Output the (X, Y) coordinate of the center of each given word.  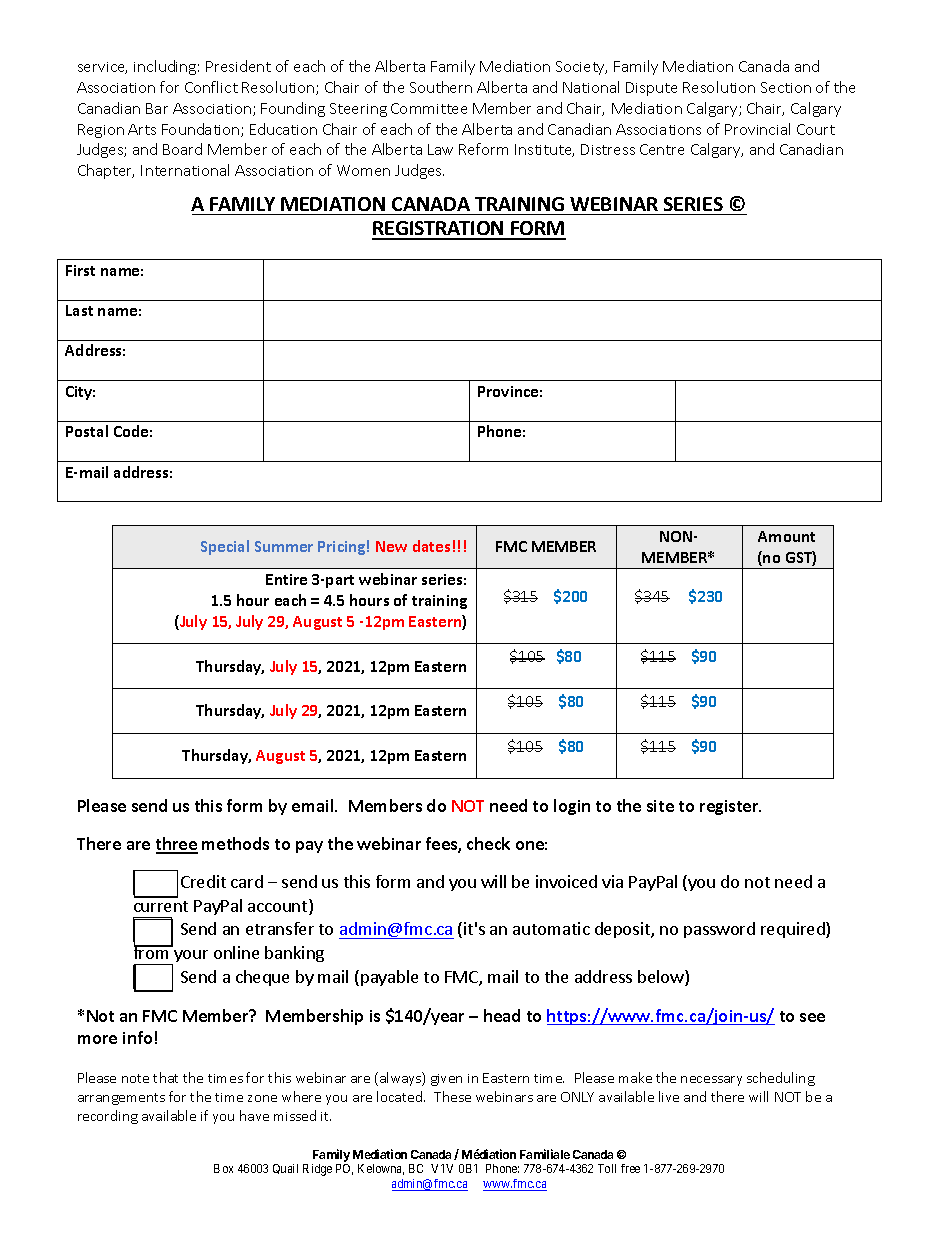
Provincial (757, 129)
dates (431, 546)
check (488, 843)
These (452, 1096)
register (730, 807)
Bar (157, 108)
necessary (711, 1081)
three (177, 845)
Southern (441, 87)
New (391, 546)
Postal (87, 431)
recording (108, 1117)
